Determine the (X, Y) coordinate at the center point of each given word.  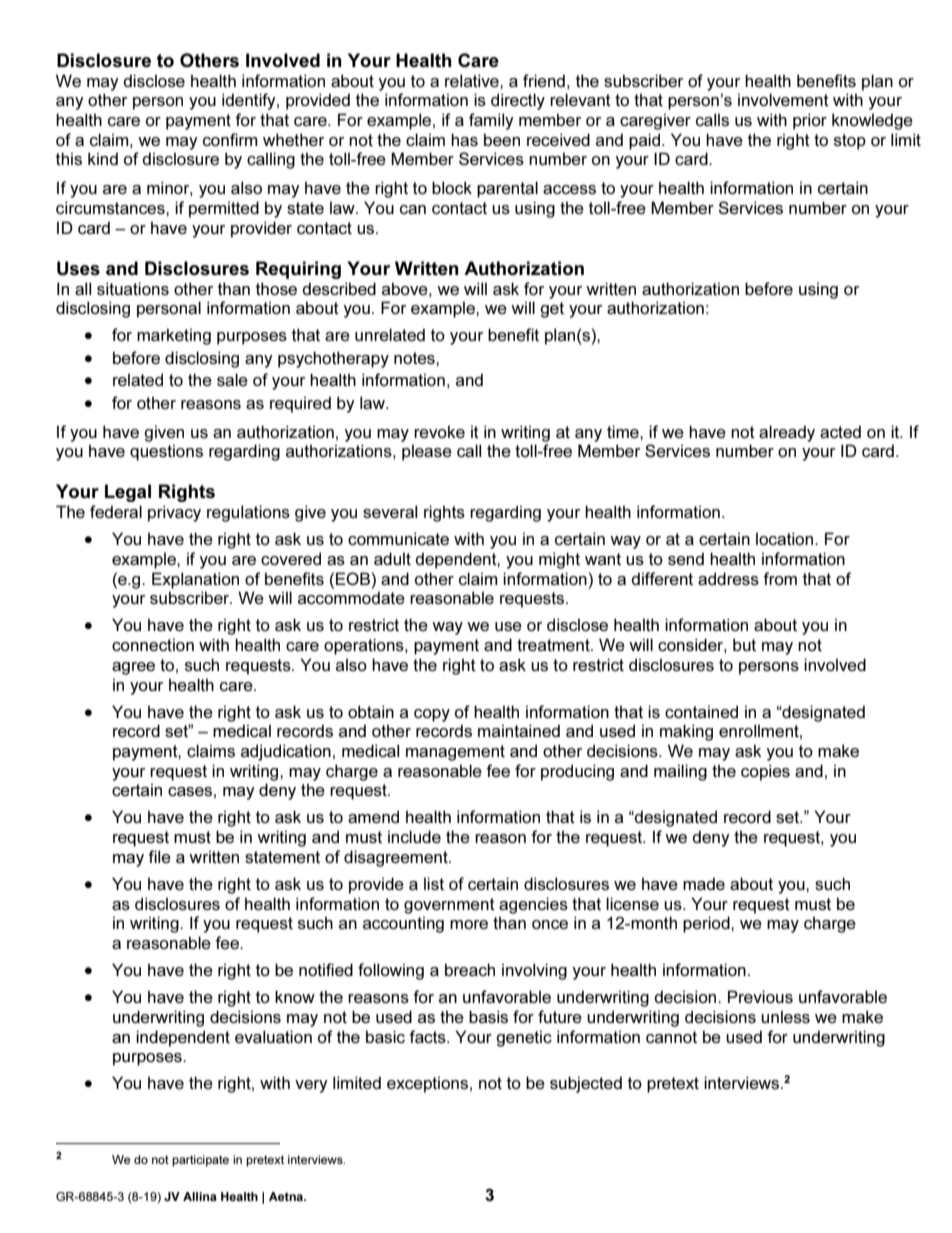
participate (200, 1161)
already (787, 433)
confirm (230, 139)
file (159, 856)
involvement (783, 99)
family (491, 121)
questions (166, 452)
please (427, 452)
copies (765, 772)
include (414, 836)
